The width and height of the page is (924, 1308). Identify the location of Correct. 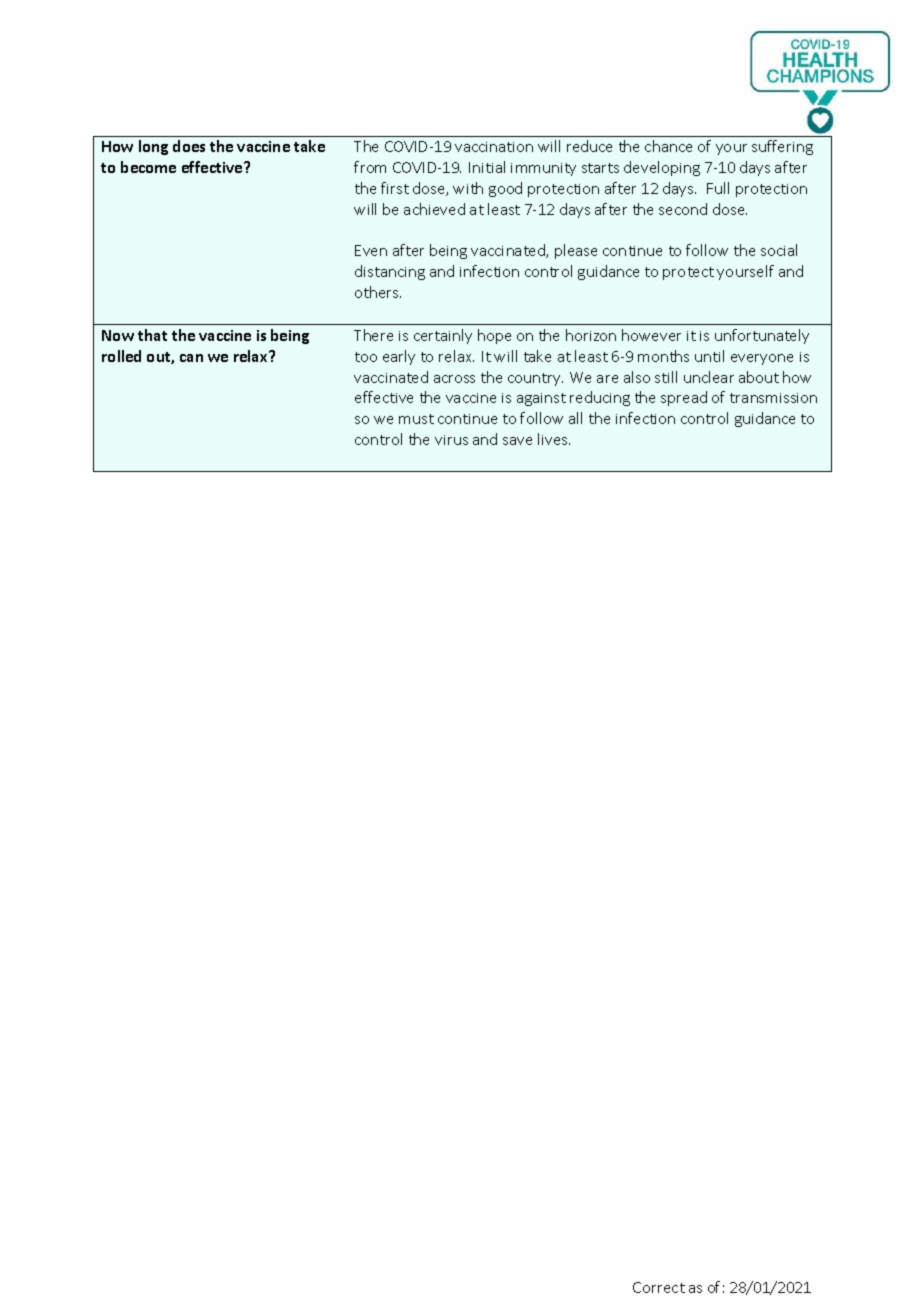
(659, 1287).
